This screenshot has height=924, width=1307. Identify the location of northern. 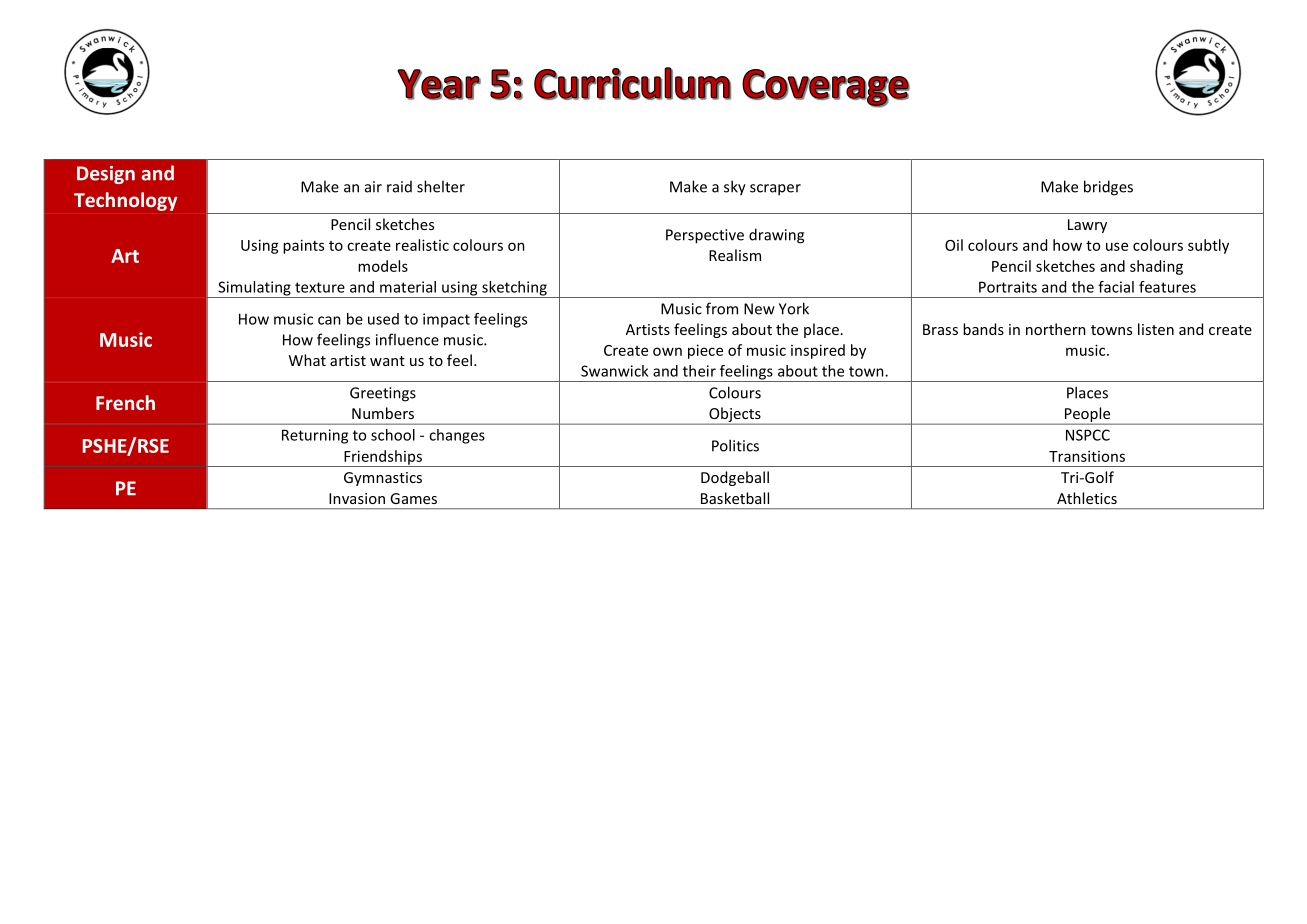
(1056, 329).
